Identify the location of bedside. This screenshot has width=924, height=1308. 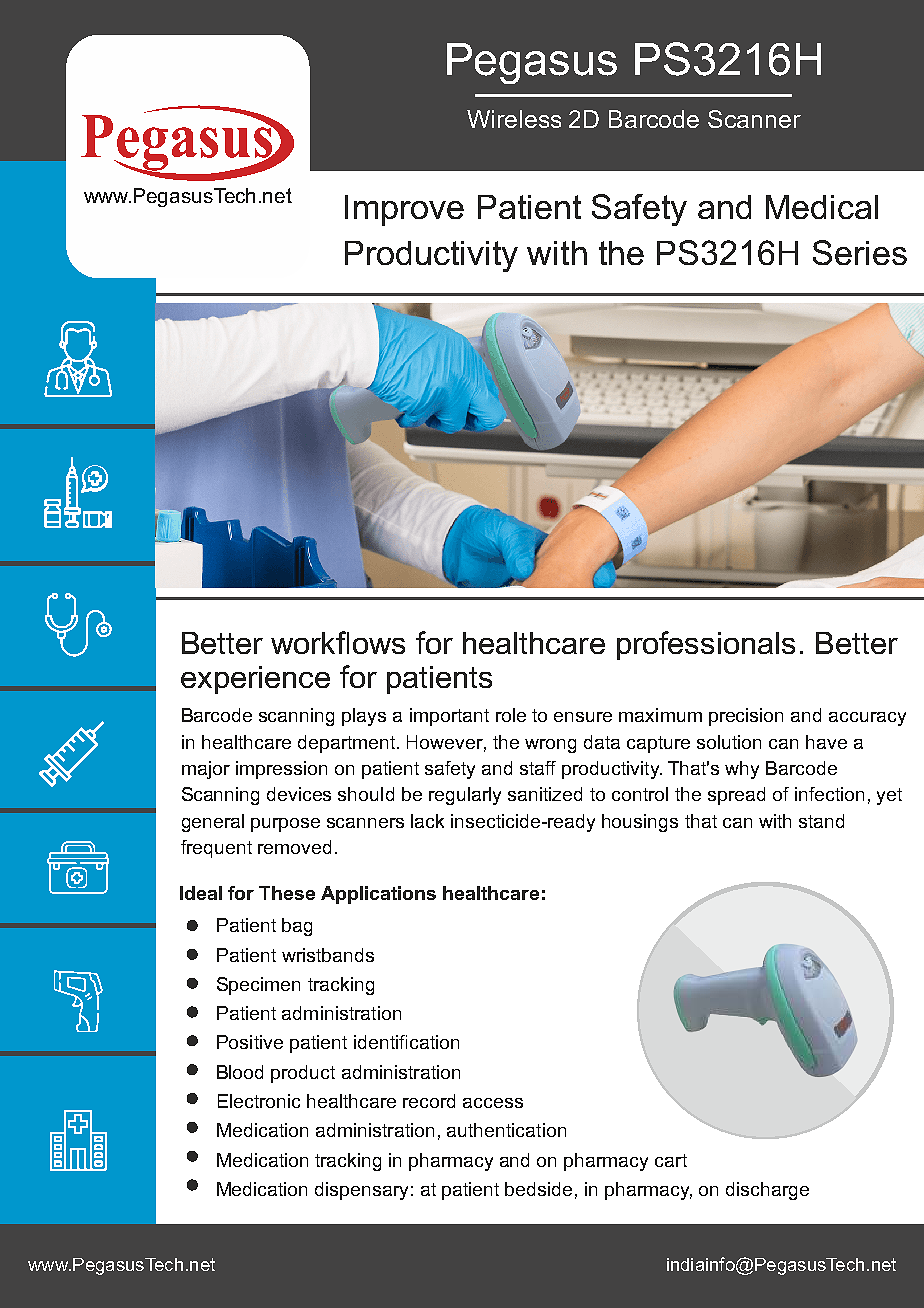
(538, 1189).
